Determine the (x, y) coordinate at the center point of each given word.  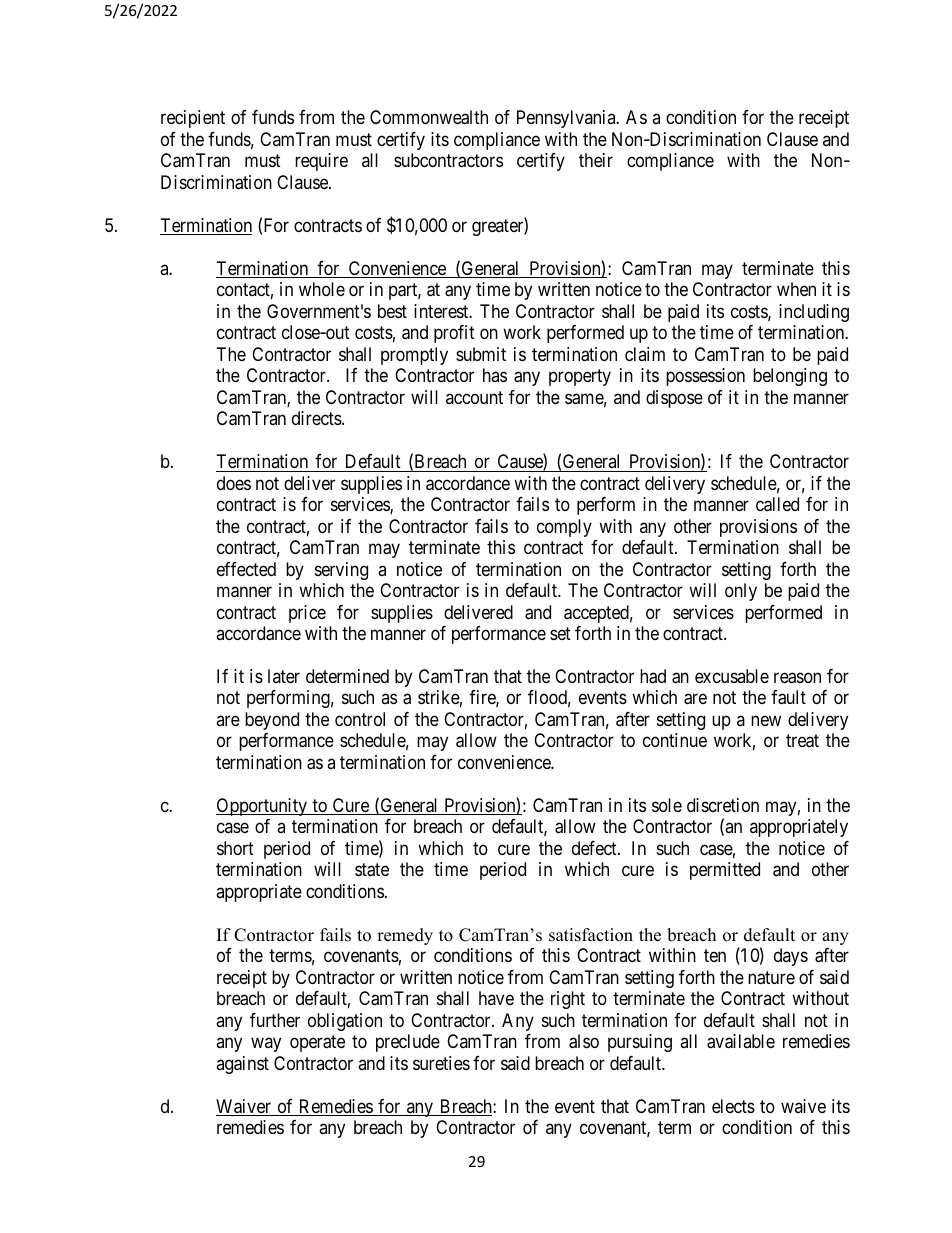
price (307, 614)
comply (564, 528)
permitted (725, 871)
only (741, 592)
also (584, 1041)
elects (733, 1106)
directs (317, 418)
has (495, 375)
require (321, 162)
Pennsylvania (567, 119)
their (596, 160)
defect (595, 848)
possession (705, 377)
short (235, 848)
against (242, 1065)
